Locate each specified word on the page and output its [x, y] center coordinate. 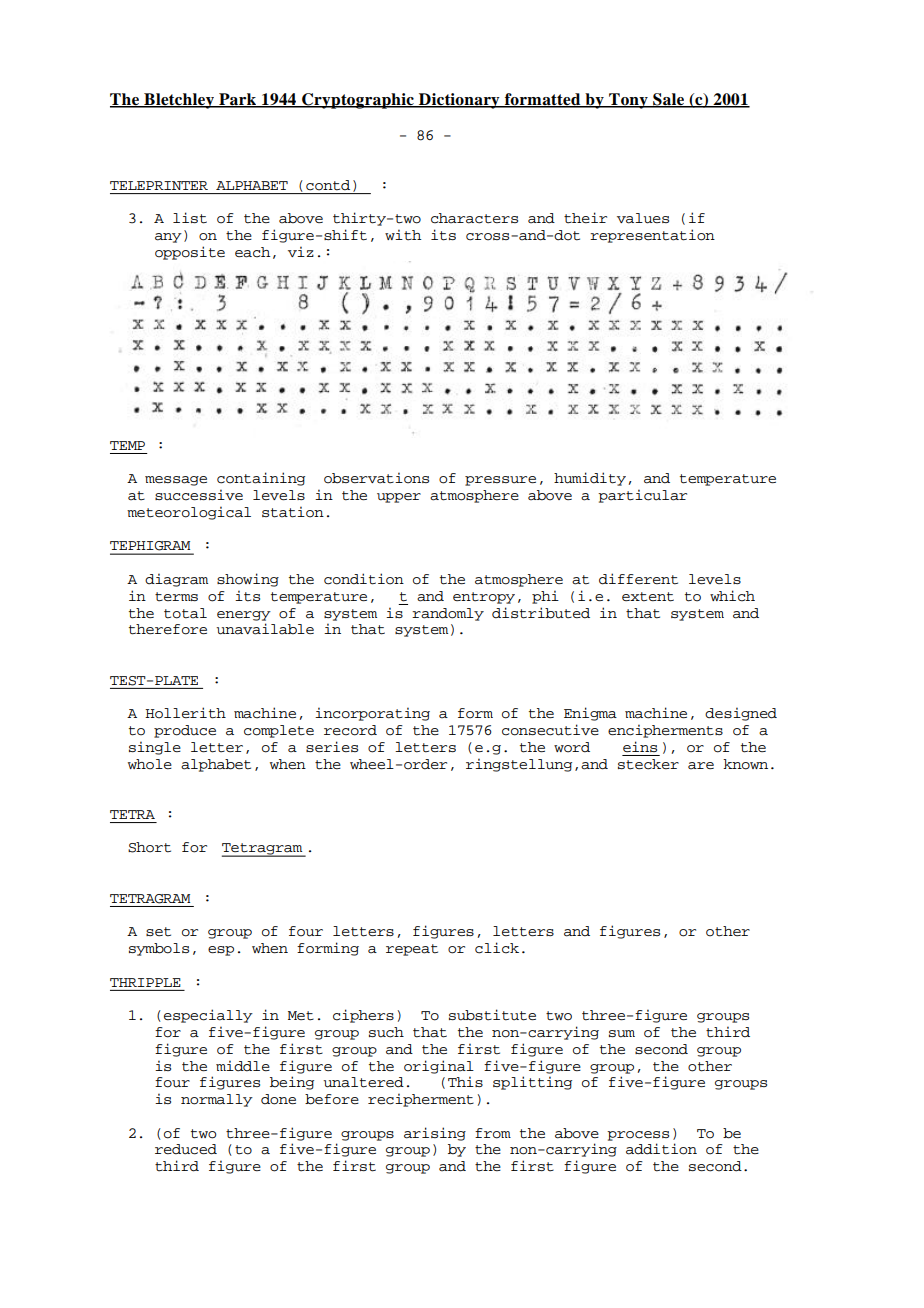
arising [435, 1134]
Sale [669, 100]
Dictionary [459, 101]
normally [217, 1100]
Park [238, 100]
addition [661, 1149]
